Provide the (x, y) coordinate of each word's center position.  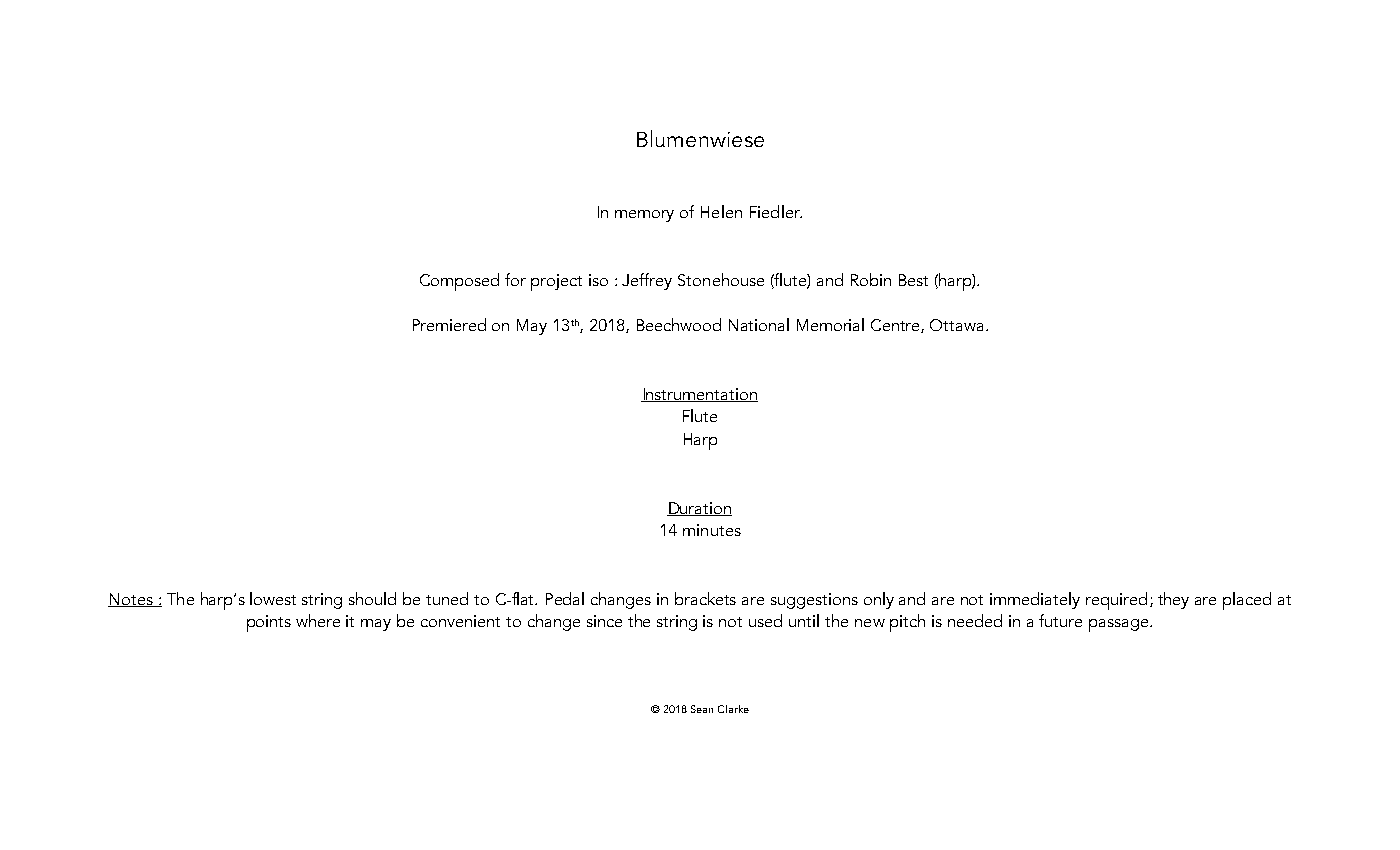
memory (644, 216)
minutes (712, 530)
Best (913, 280)
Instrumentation (699, 395)
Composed (459, 282)
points (269, 623)
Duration (699, 509)
